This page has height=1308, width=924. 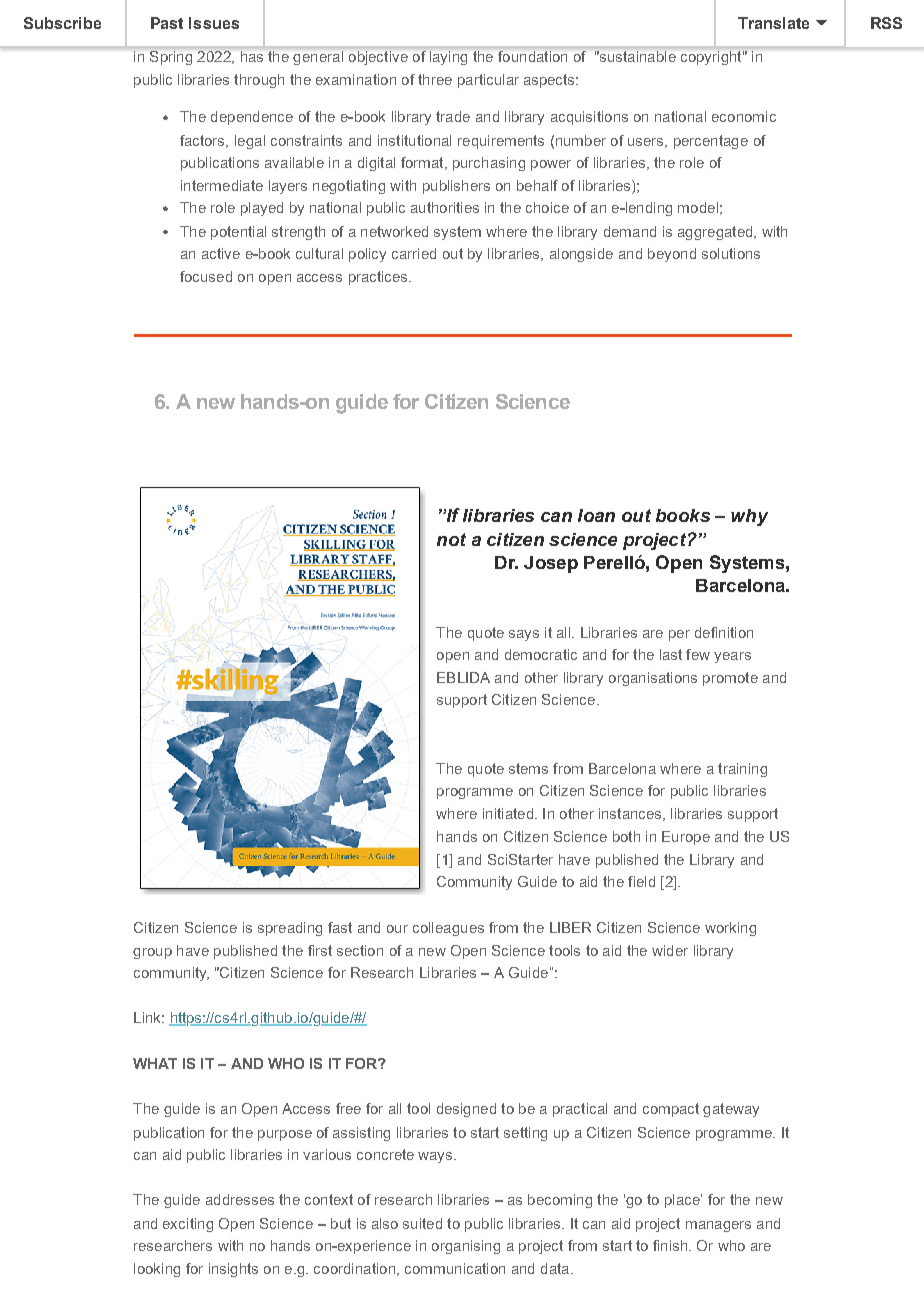 What do you see at coordinates (171, 58) in the page?
I see `Spring` at bounding box center [171, 58].
